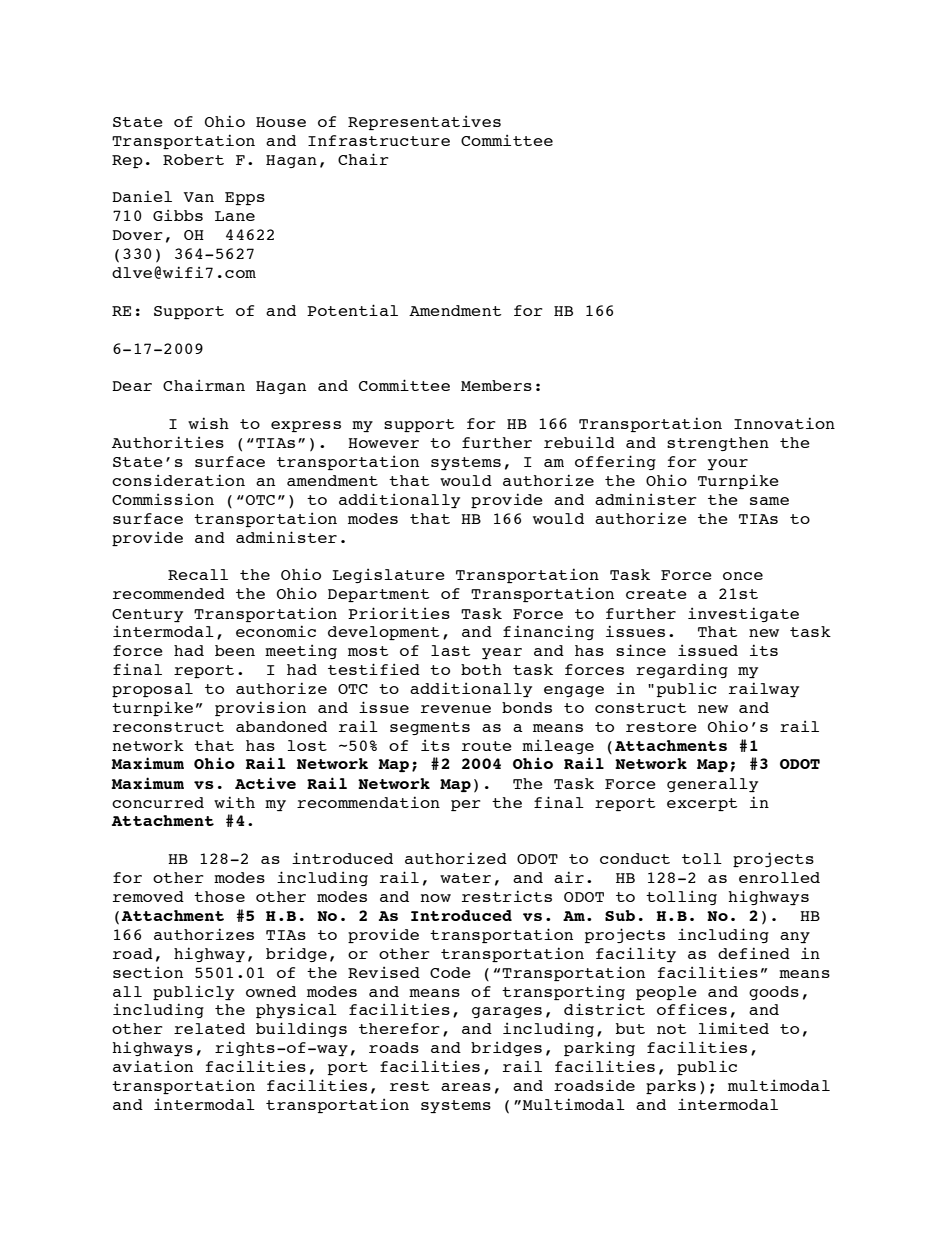  I want to click on Infrastructure, so click(379, 140).
